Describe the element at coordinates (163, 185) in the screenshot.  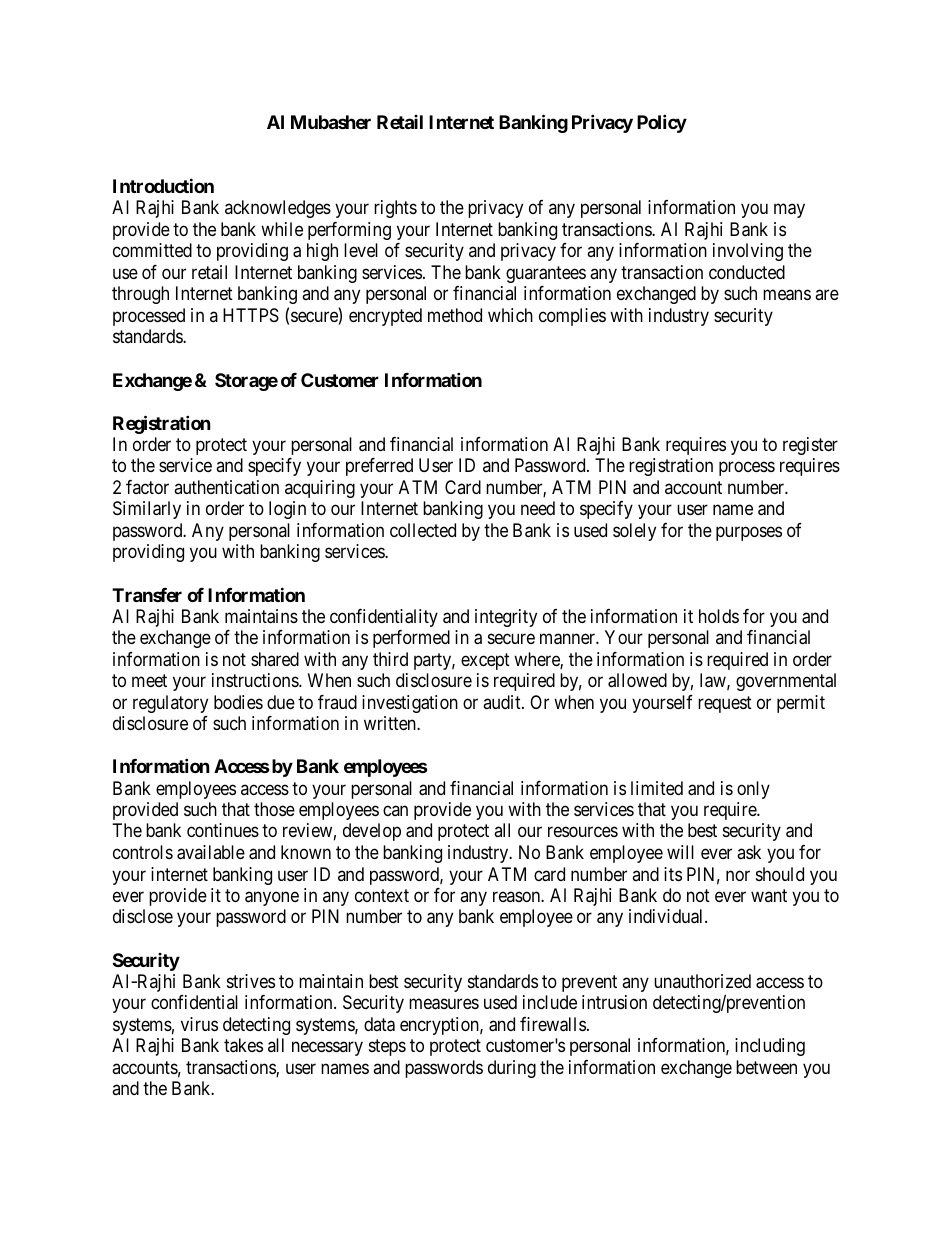
I see `Introduction` at that location.
